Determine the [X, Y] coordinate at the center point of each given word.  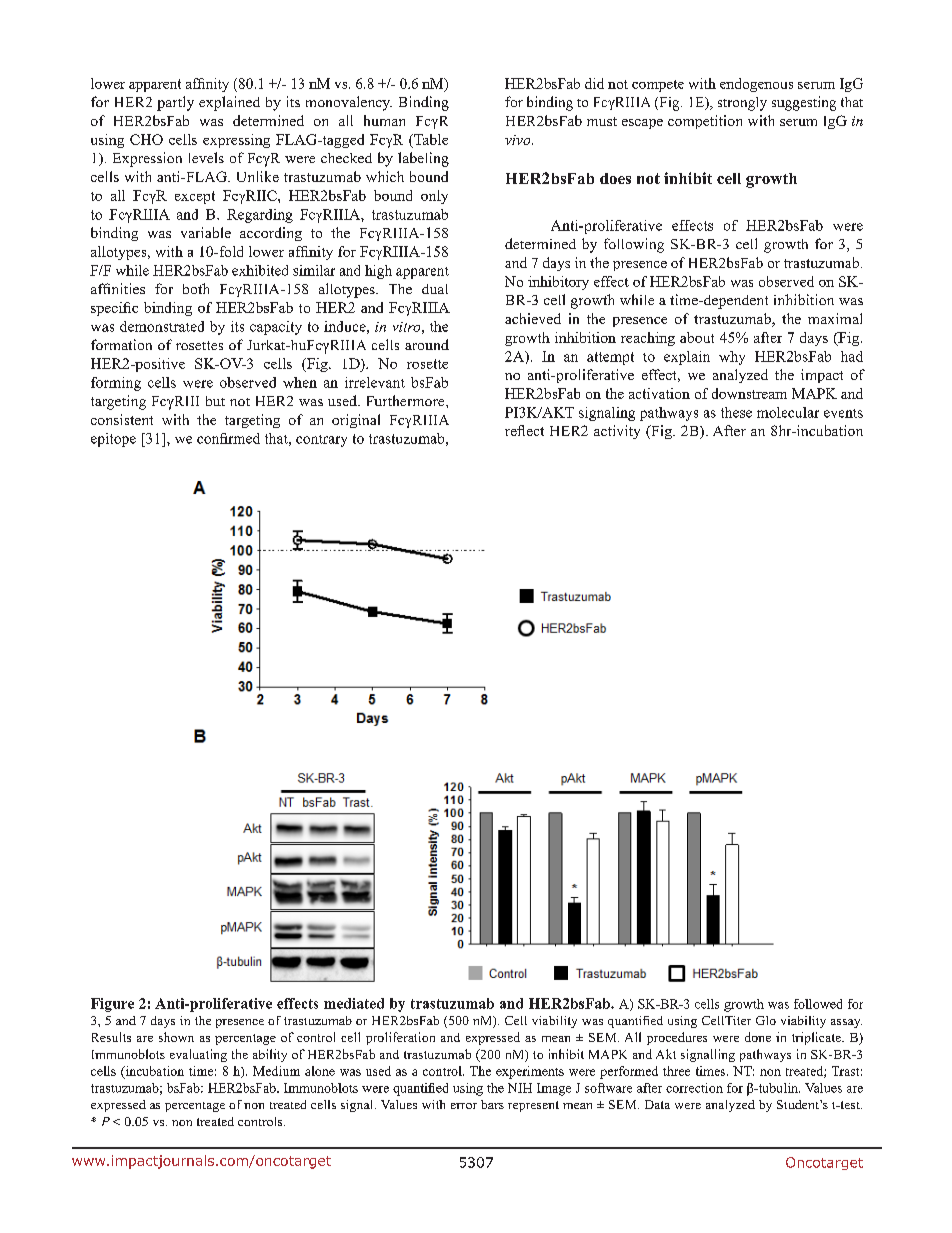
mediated [354, 1003]
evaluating [198, 1055]
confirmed [228, 438]
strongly [742, 104]
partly [175, 103]
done [758, 1037]
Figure [112, 1005]
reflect [524, 430]
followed [818, 1004]
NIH [520, 1088]
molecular [788, 412]
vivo [519, 140]
